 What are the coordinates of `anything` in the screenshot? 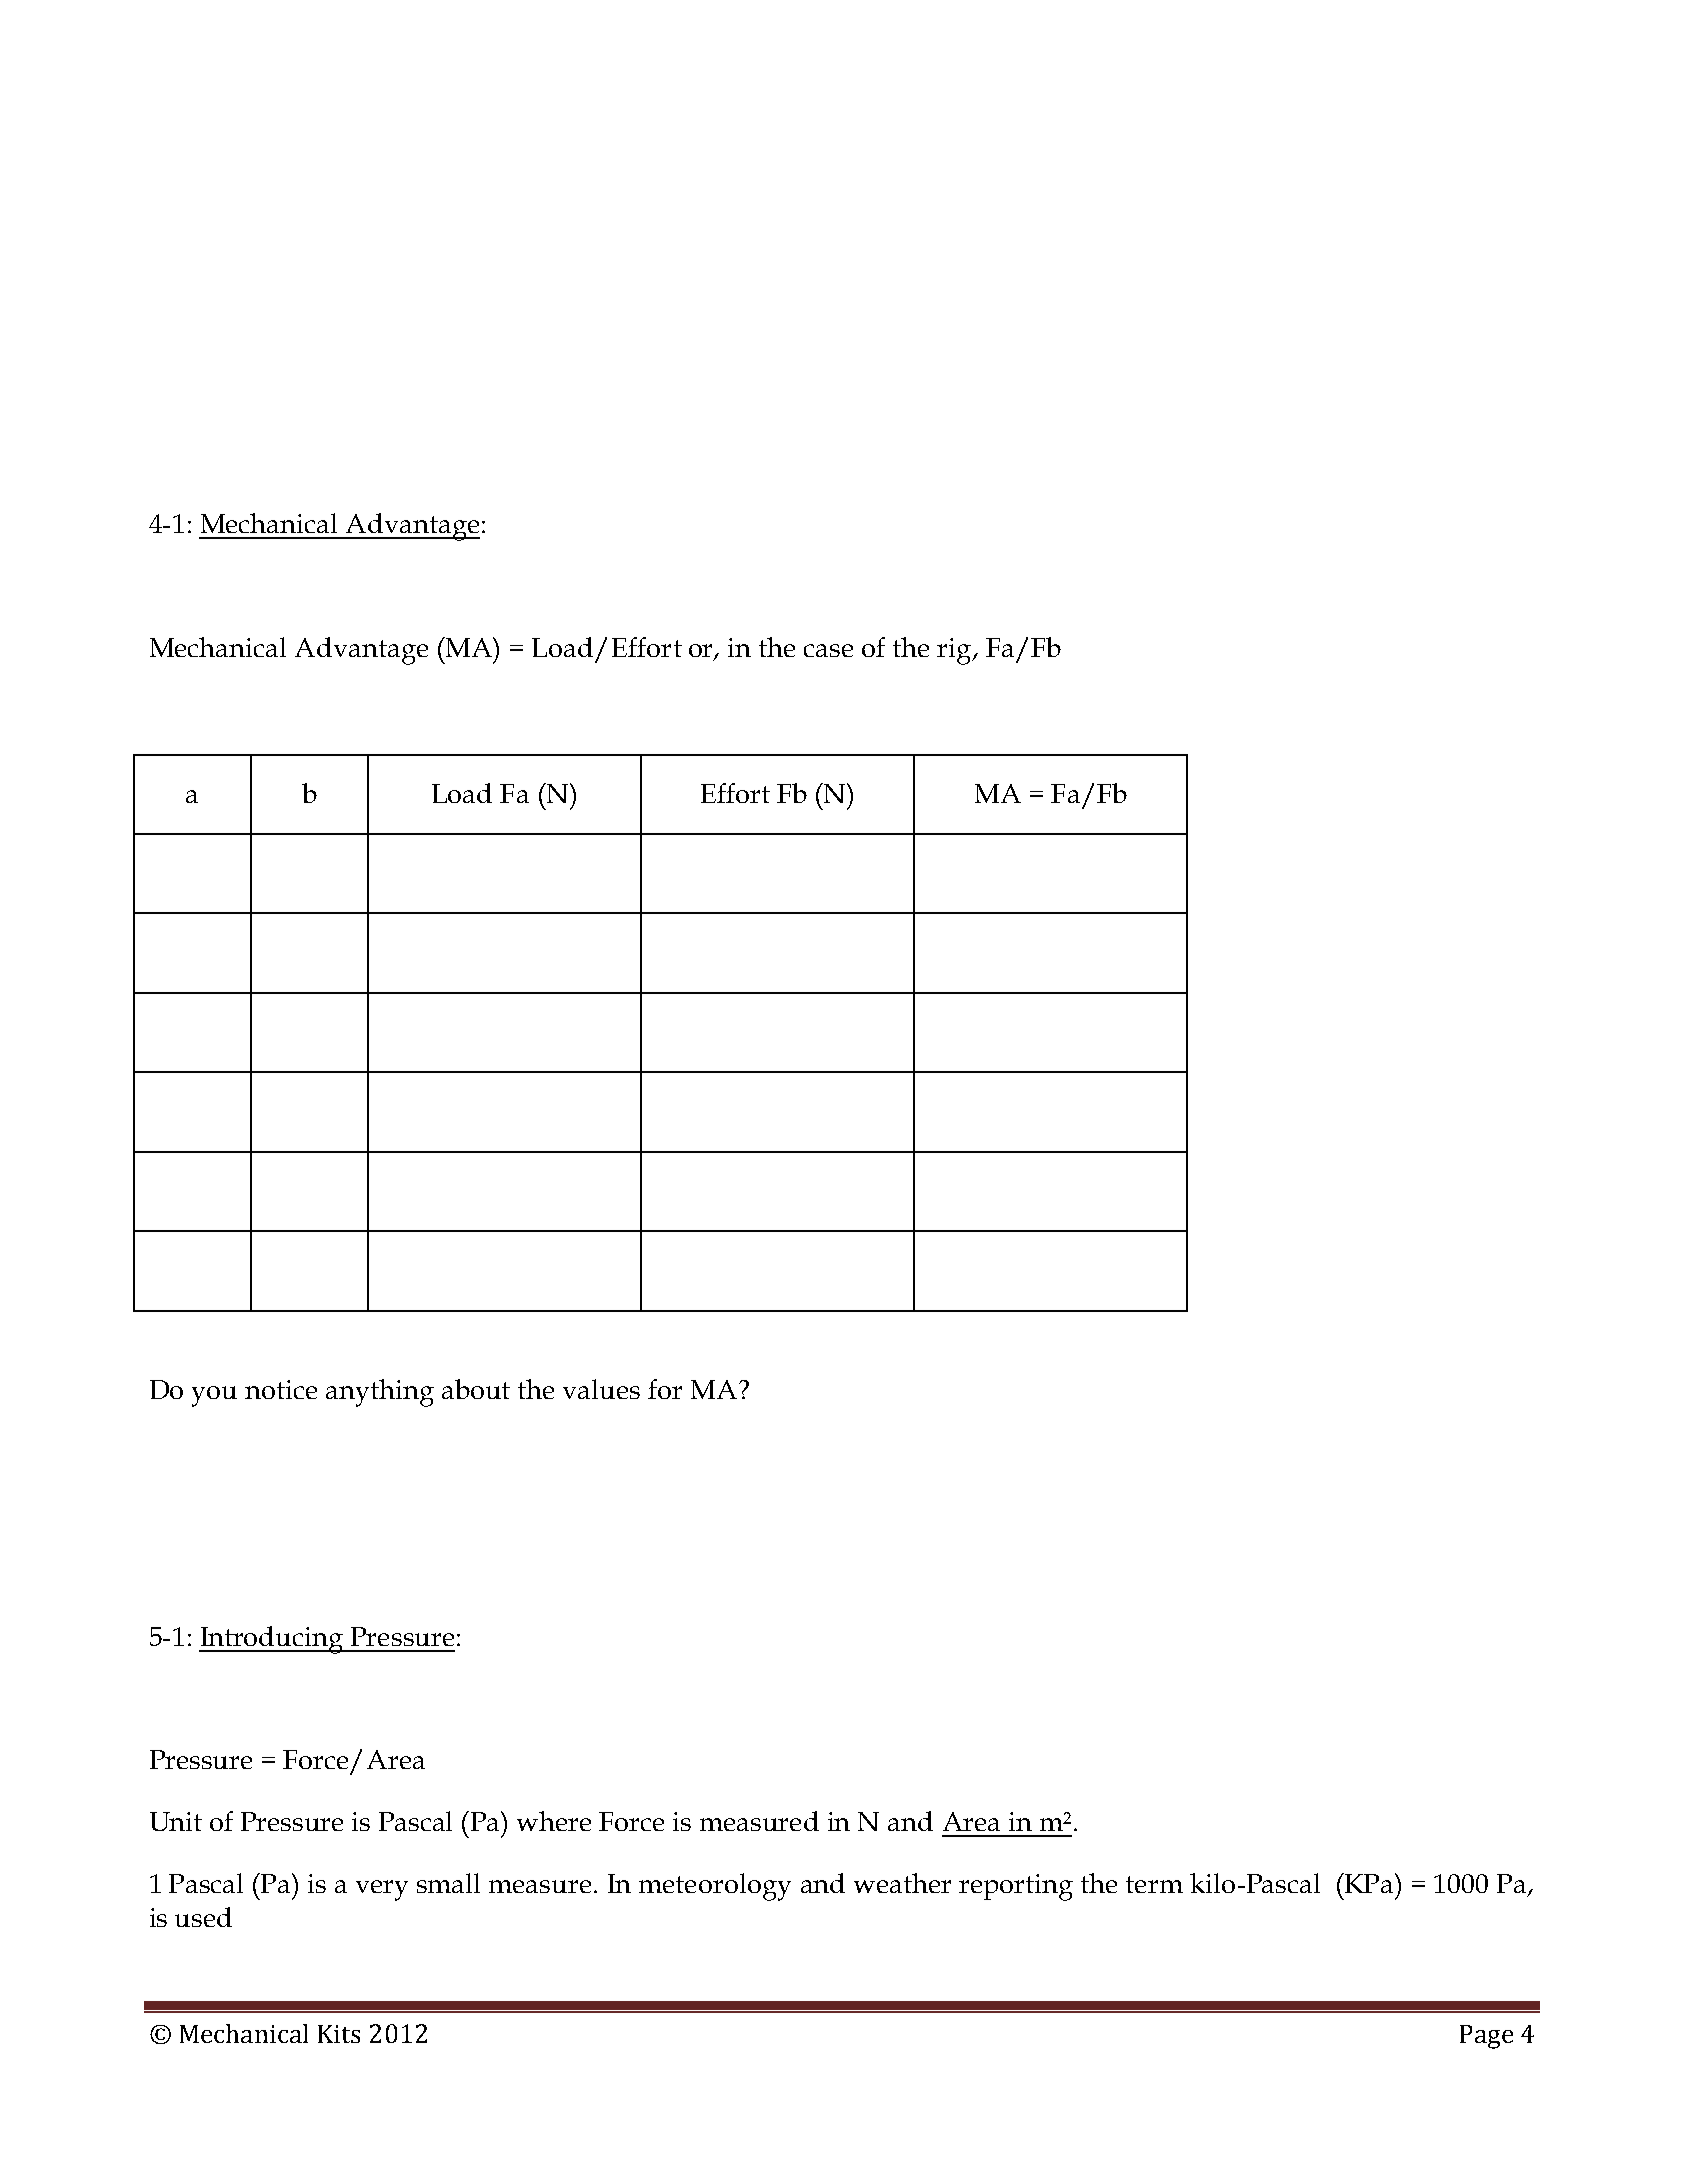 It's located at (380, 1393).
